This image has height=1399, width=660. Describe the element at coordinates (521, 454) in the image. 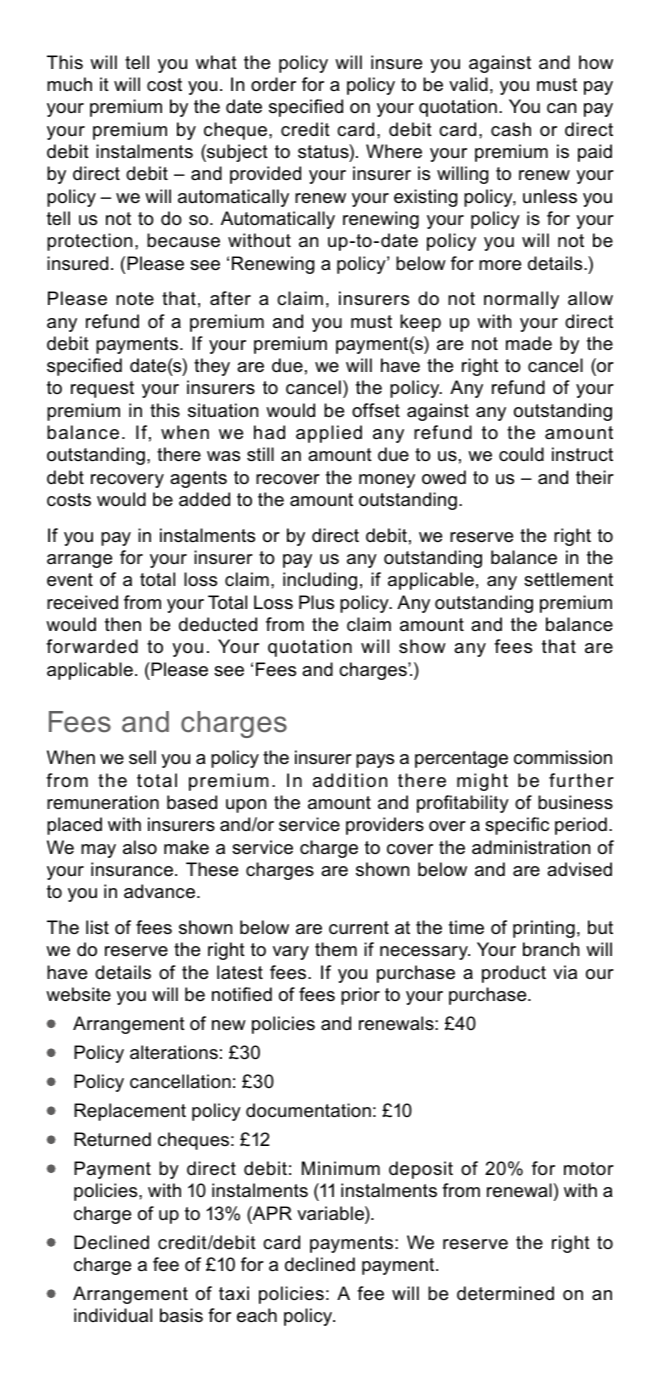

I see `could` at that location.
